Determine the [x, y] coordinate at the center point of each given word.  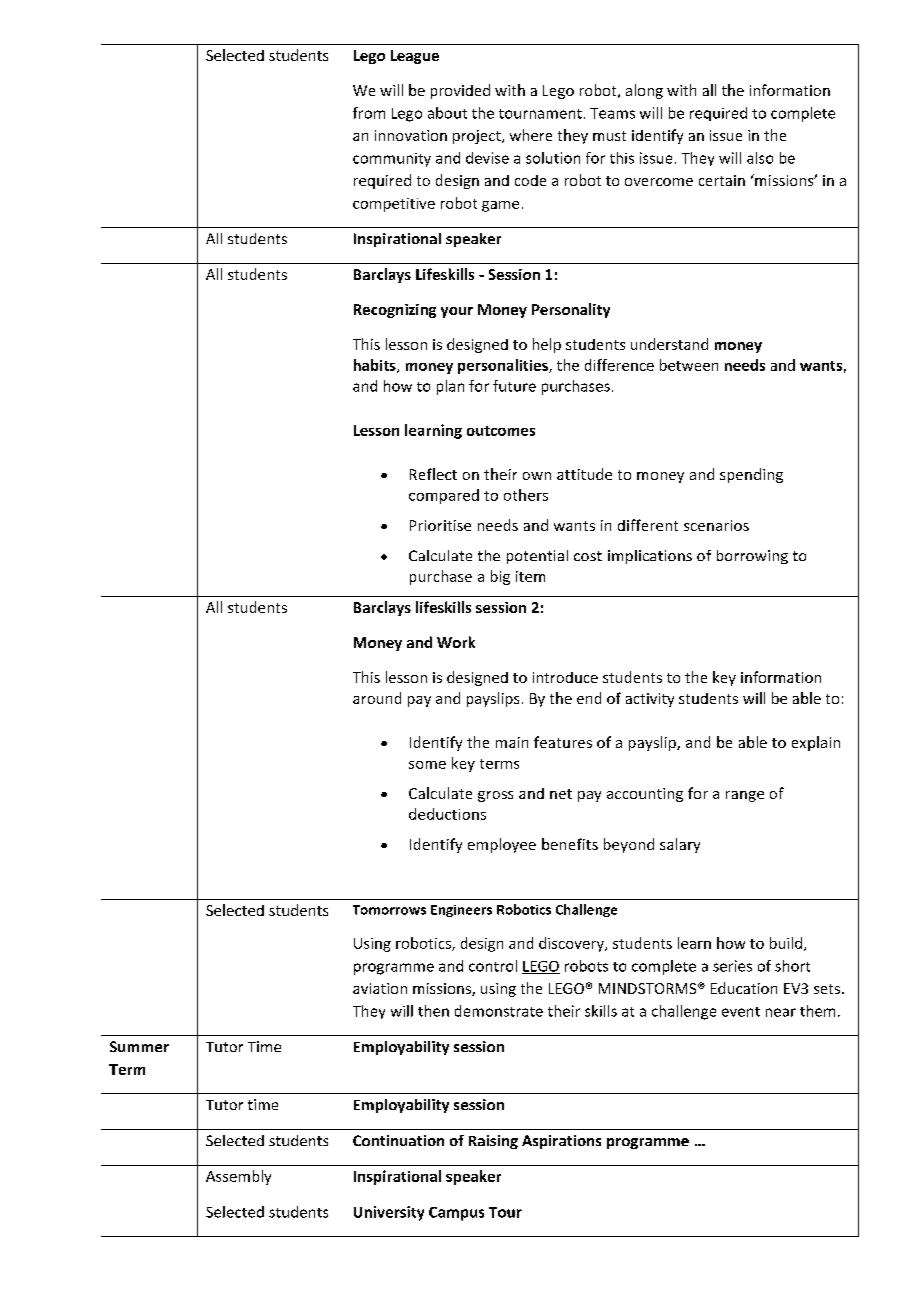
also [760, 158]
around [377, 698]
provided [460, 91]
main [512, 742]
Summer [139, 1046]
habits [376, 366]
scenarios [716, 525]
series [732, 966]
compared [444, 496]
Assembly [238, 1177]
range [745, 796]
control [493, 966]
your [457, 312]
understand [669, 344]
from [369, 113]
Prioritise [440, 525]
